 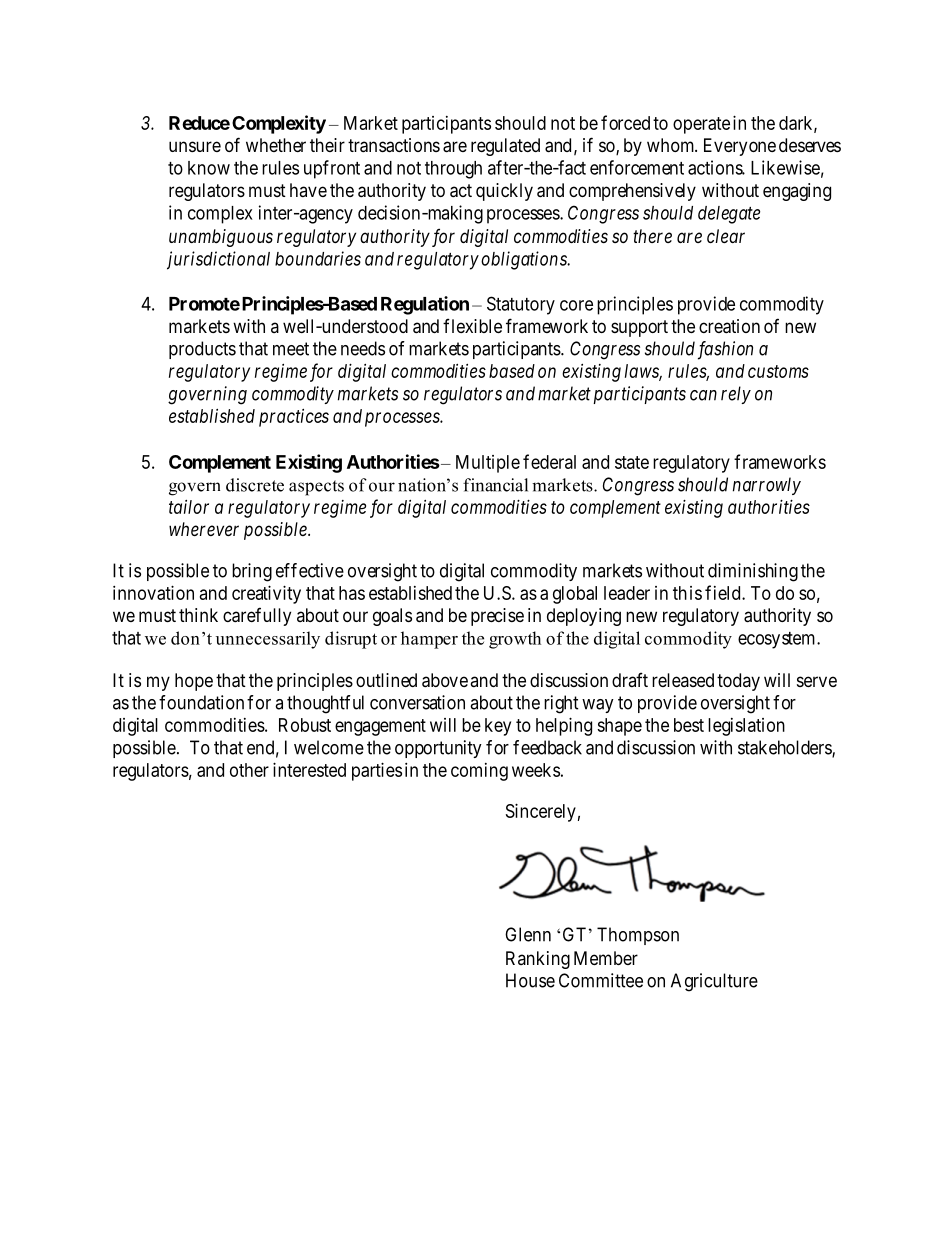 What do you see at coordinates (740, 147) in the image?
I see `Everyone` at bounding box center [740, 147].
